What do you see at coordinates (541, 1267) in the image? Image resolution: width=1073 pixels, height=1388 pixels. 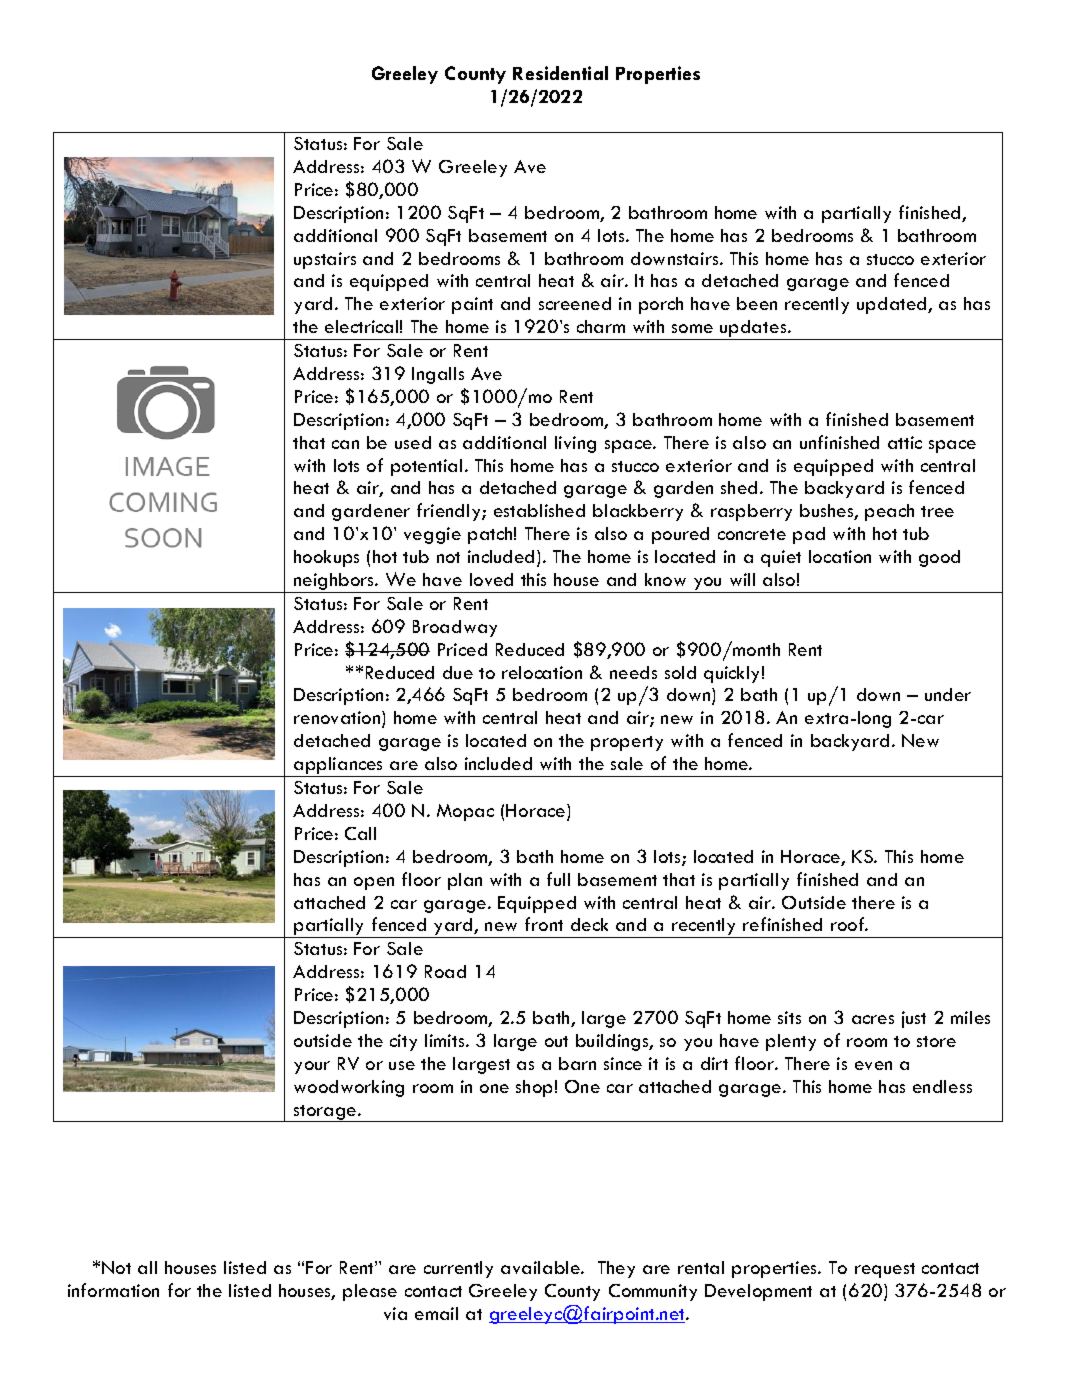 I see `available` at bounding box center [541, 1267].
